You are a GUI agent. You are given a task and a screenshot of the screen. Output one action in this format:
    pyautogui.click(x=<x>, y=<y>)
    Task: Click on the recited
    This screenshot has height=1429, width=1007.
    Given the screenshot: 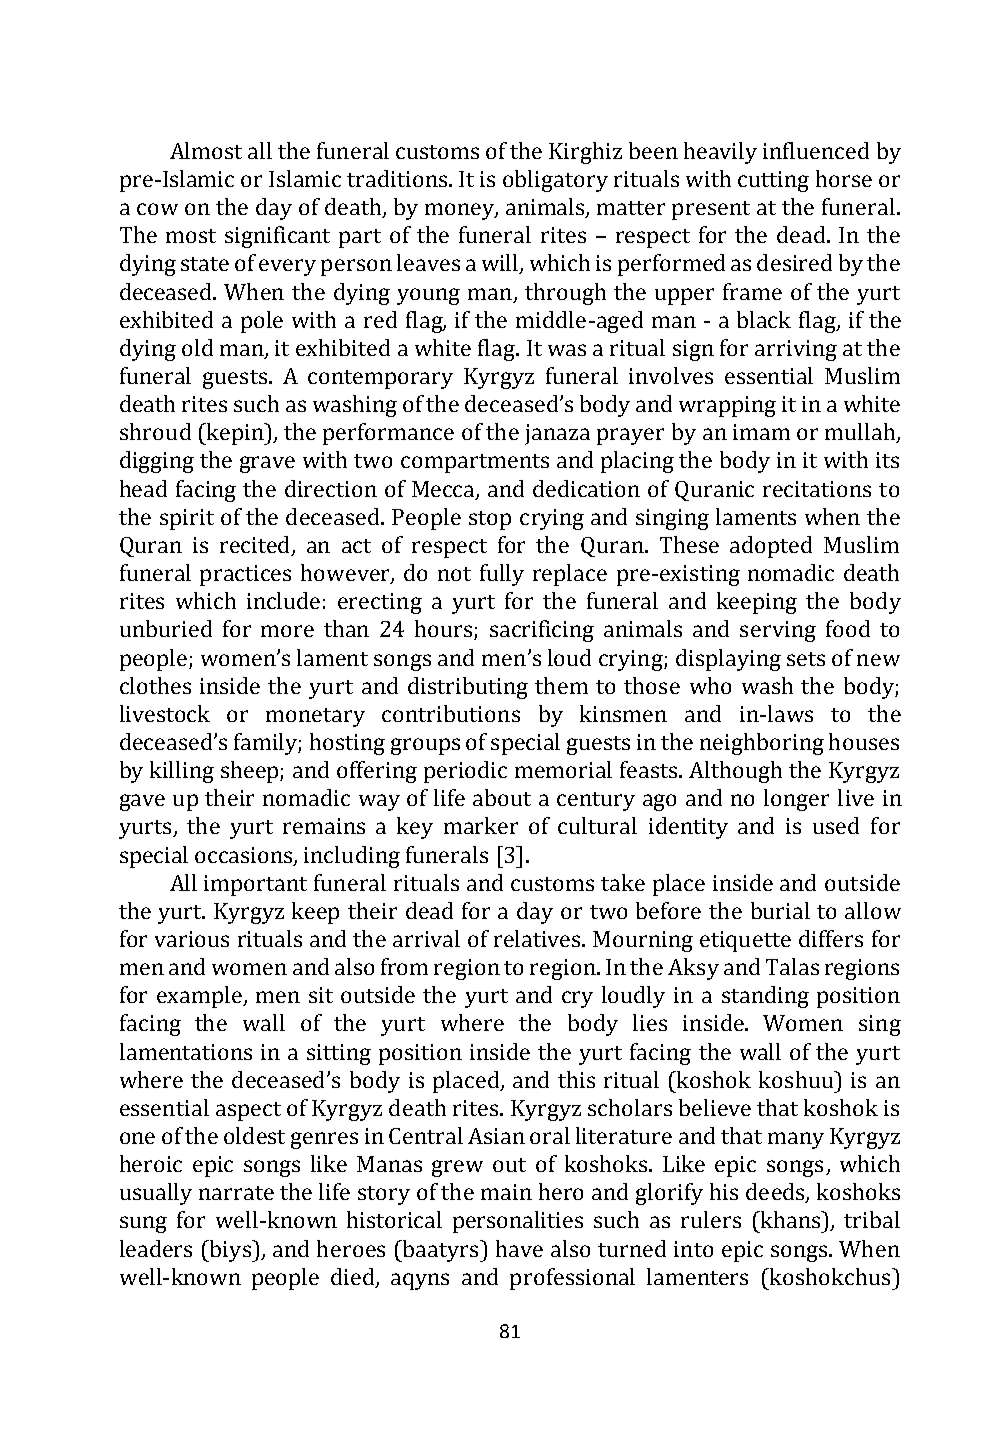 What is the action you would take?
    pyautogui.click(x=256, y=546)
